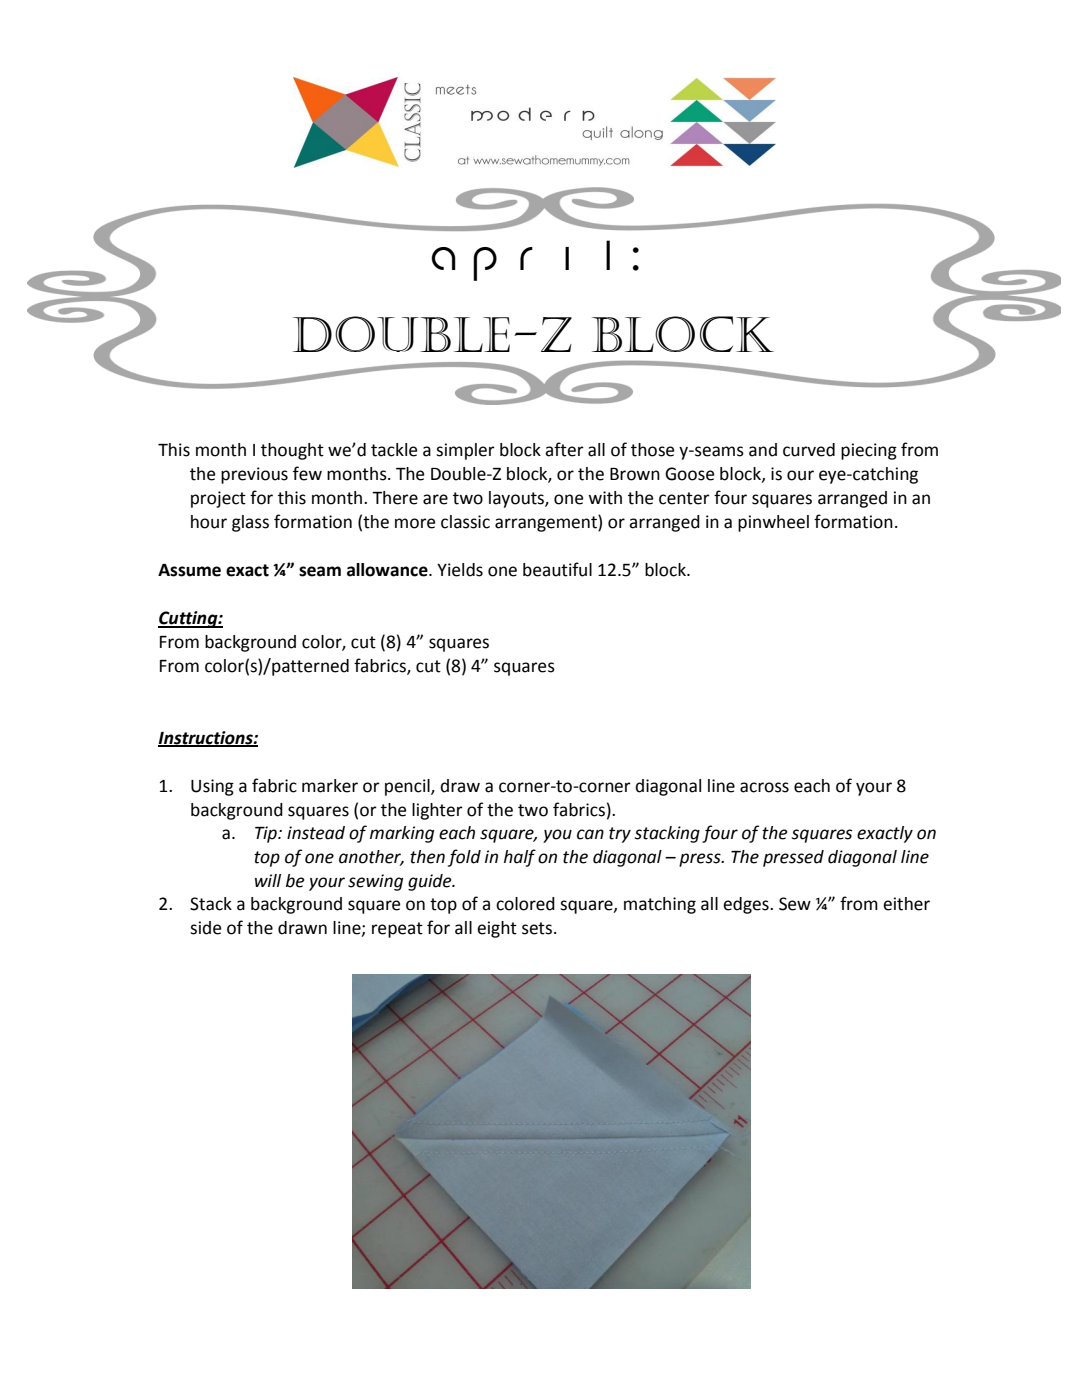  Describe the element at coordinates (537, 928) in the screenshot. I see `sets` at that location.
